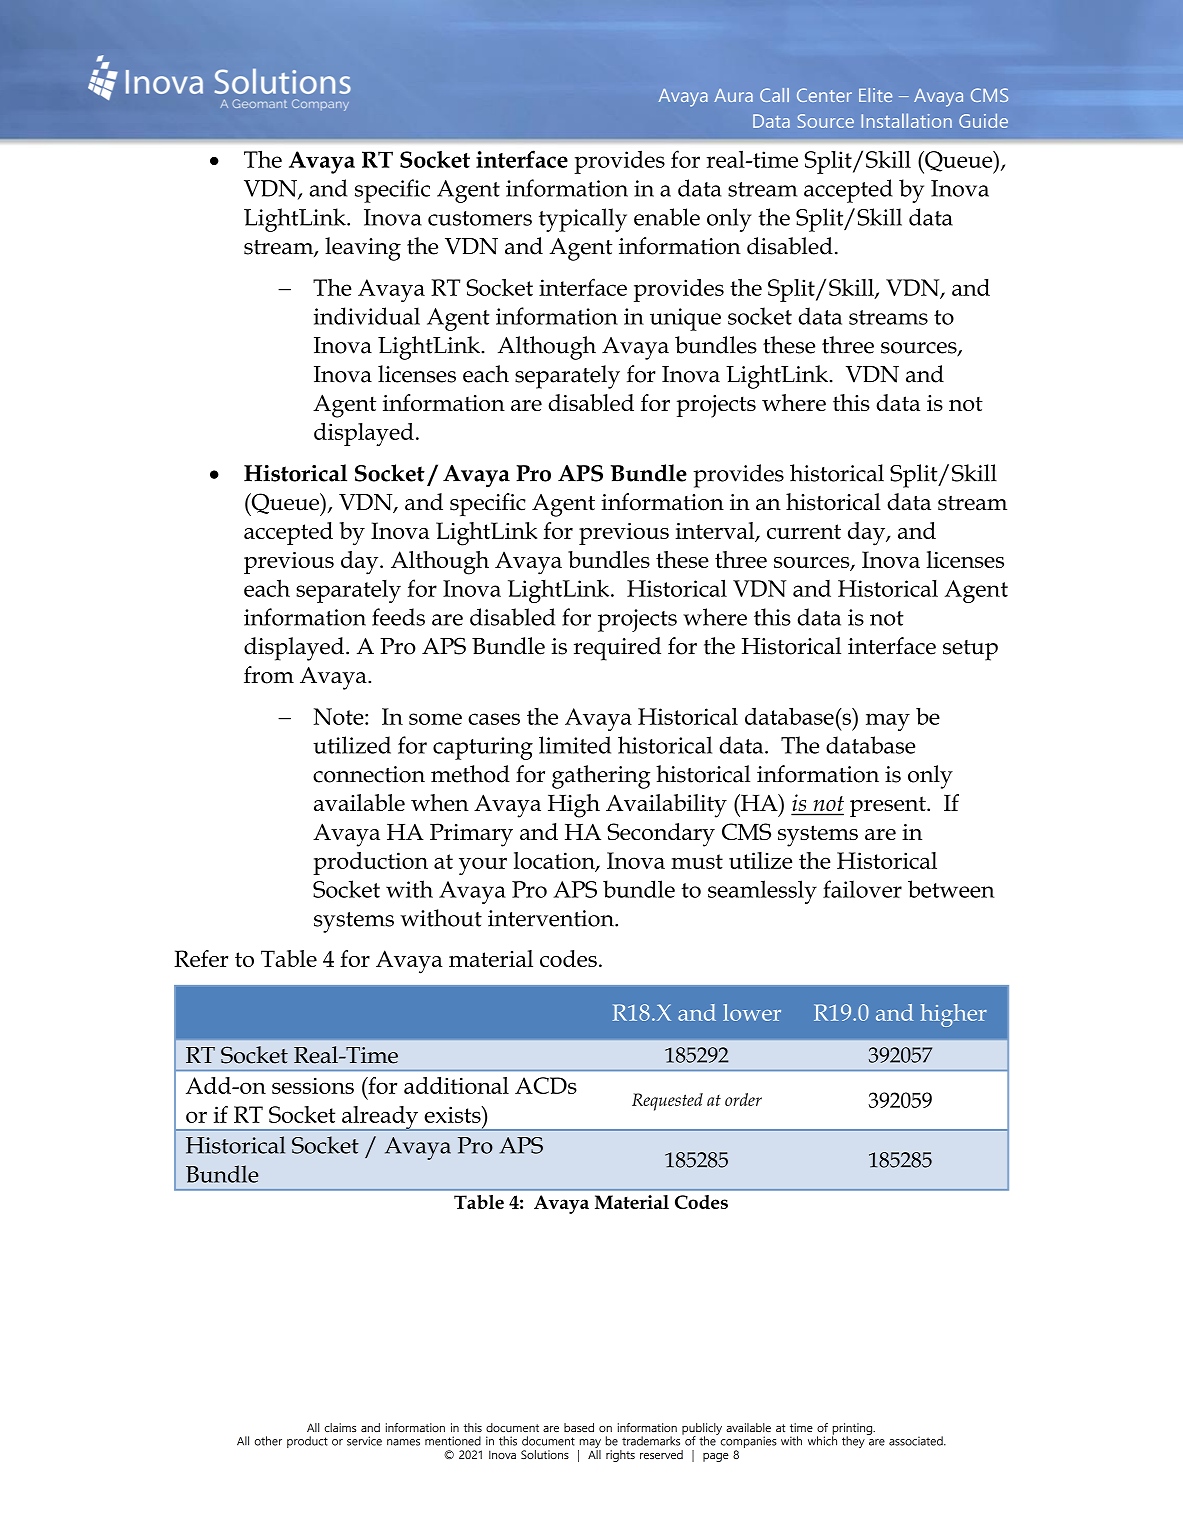  I want to click on other, so click(268, 1441).
